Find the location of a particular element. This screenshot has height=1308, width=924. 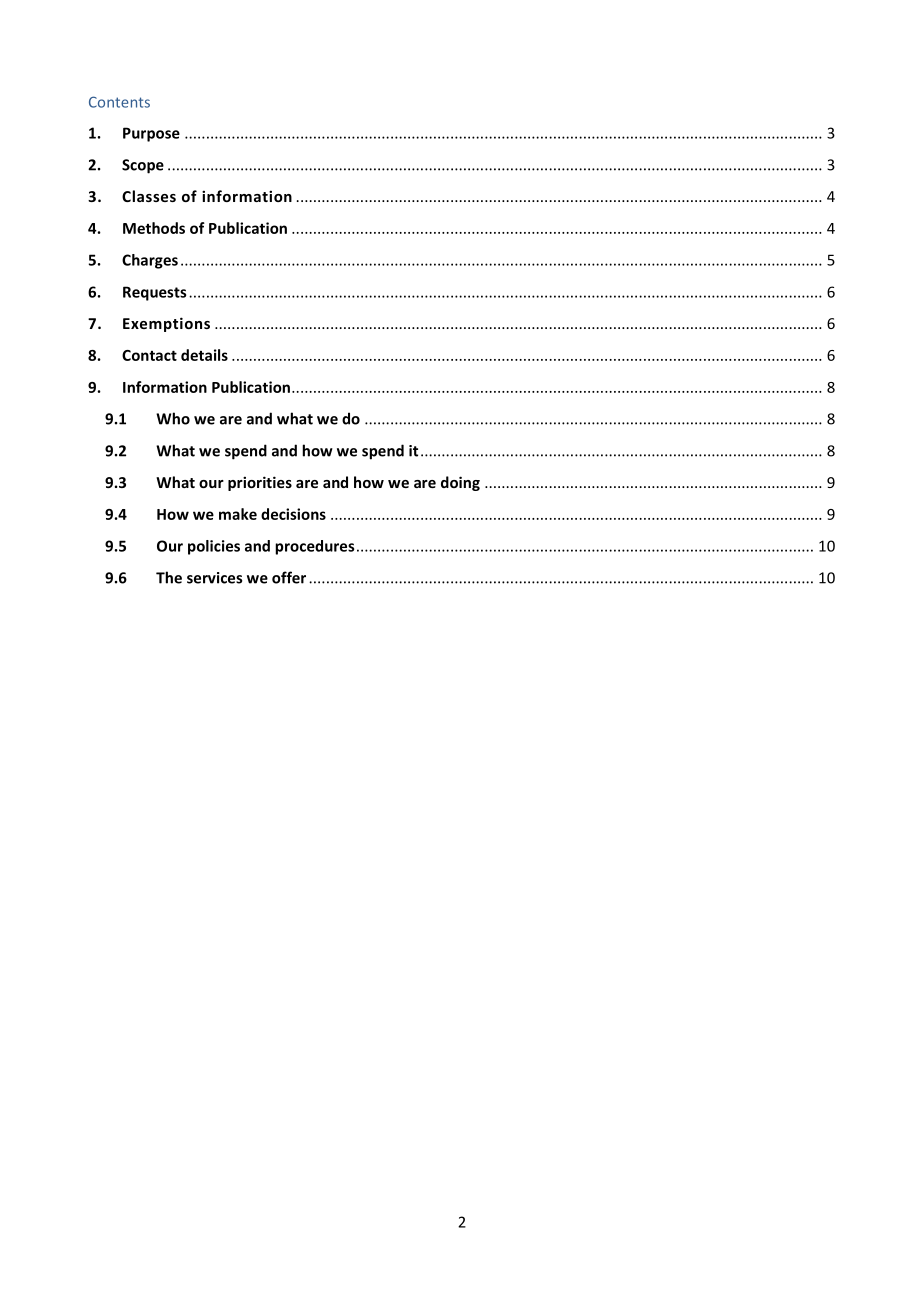

Purpose is located at coordinates (151, 134).
